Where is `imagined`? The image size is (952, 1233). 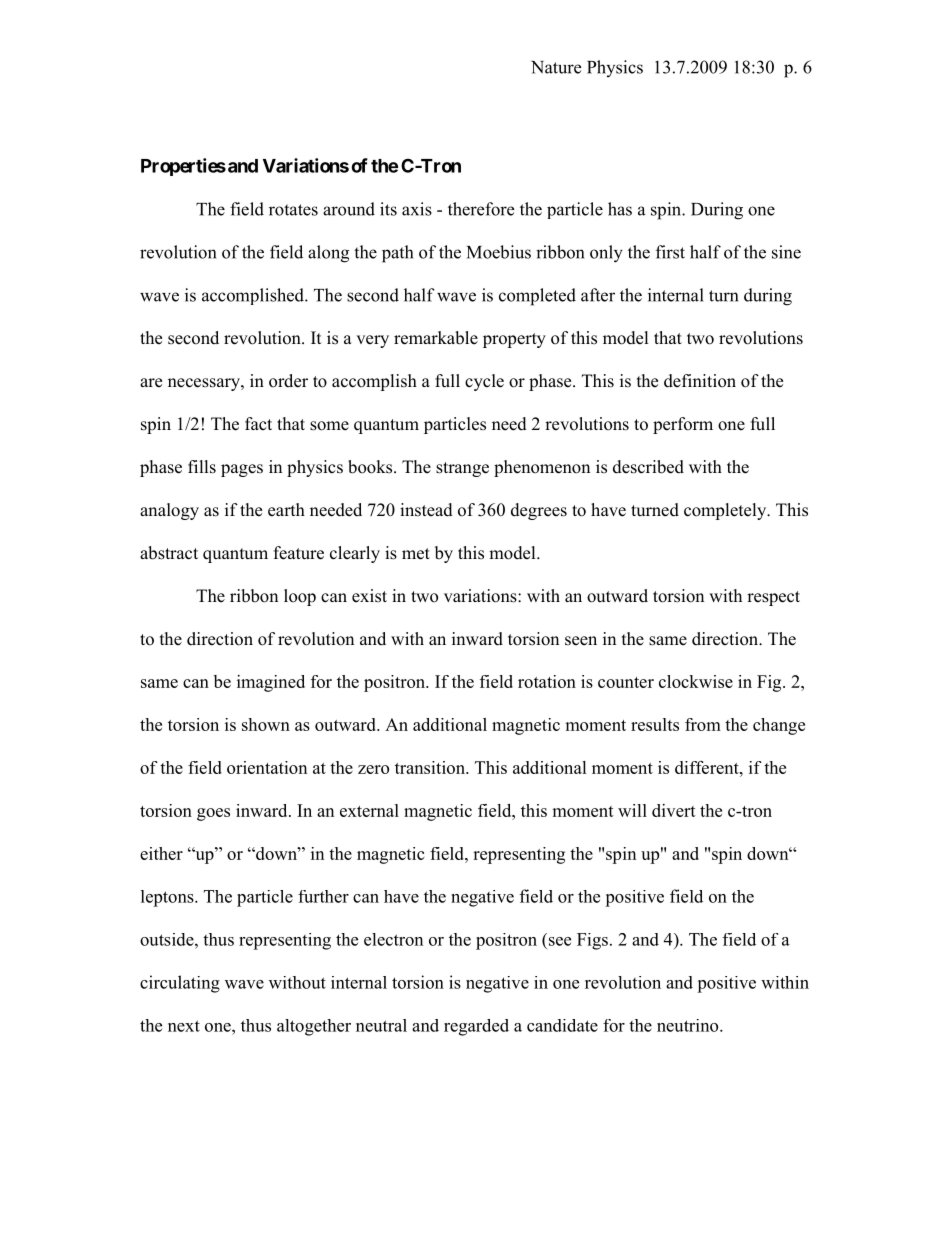 imagined is located at coordinates (271, 683).
